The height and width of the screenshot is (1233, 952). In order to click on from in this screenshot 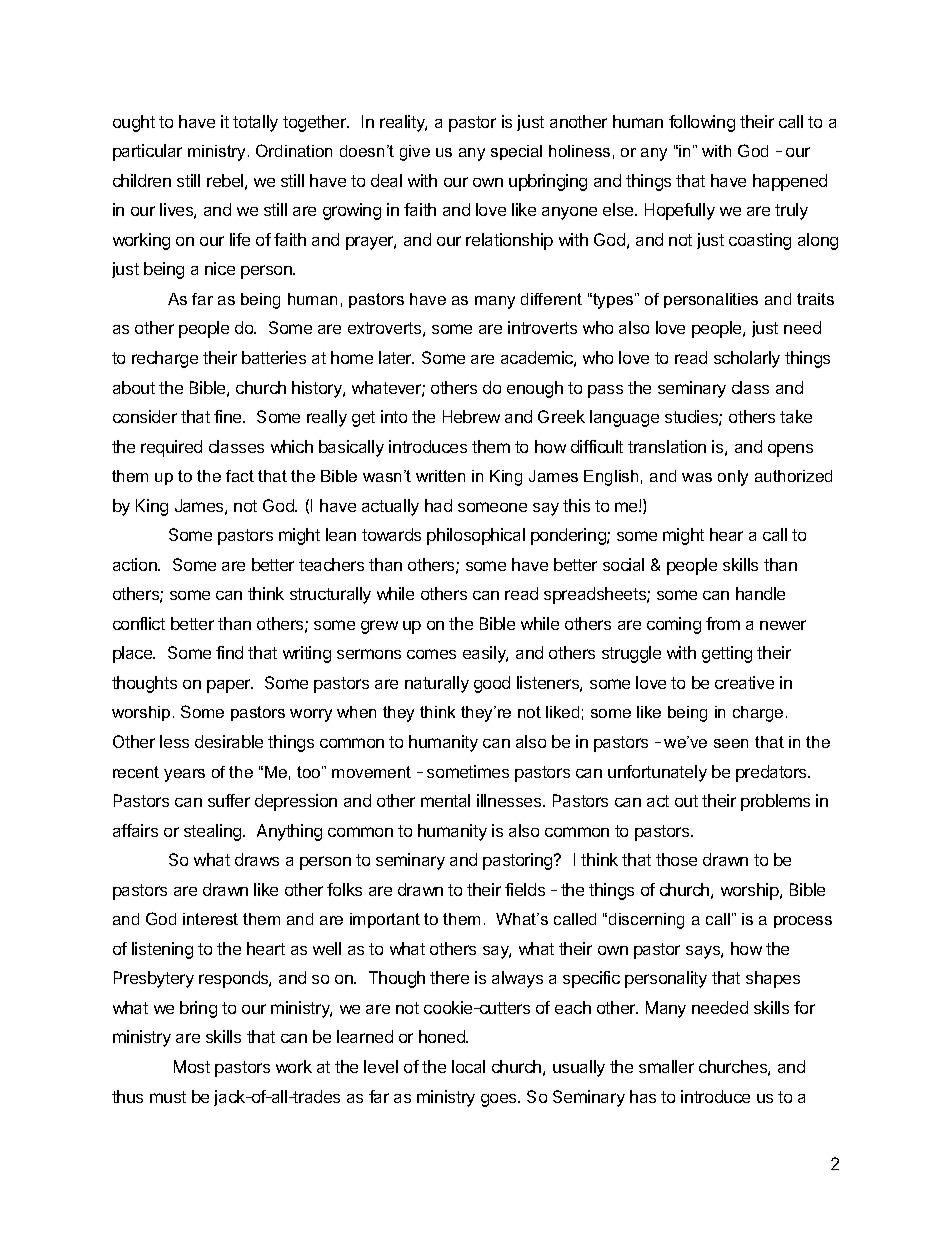, I will do `click(723, 623)`.
